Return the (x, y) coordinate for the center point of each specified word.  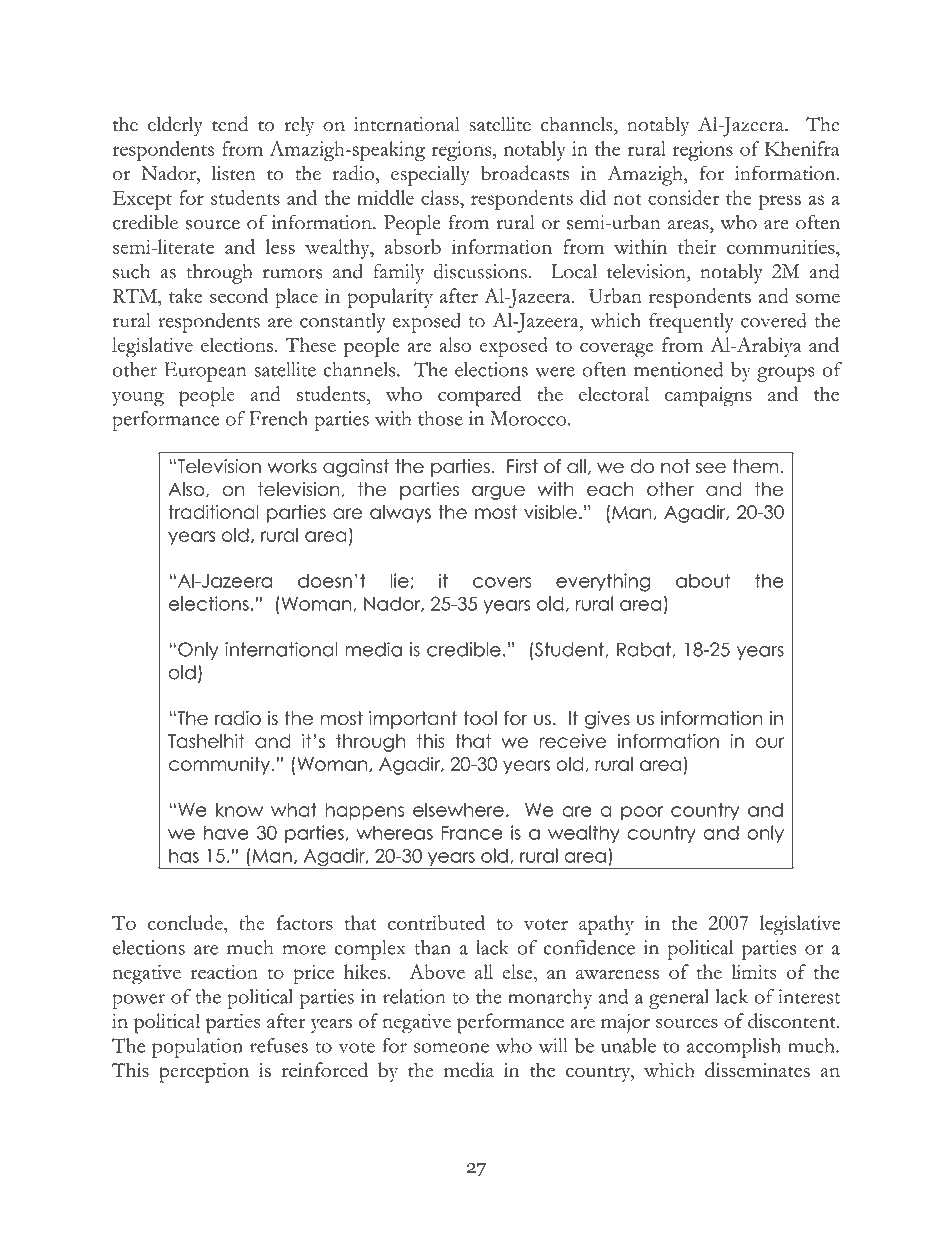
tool (480, 718)
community (219, 766)
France (472, 833)
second (239, 295)
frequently (691, 323)
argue (498, 492)
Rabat (644, 649)
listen (234, 173)
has (184, 855)
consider (683, 197)
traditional (213, 512)
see (711, 468)
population (197, 1048)
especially (430, 176)
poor (642, 813)
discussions (480, 271)
